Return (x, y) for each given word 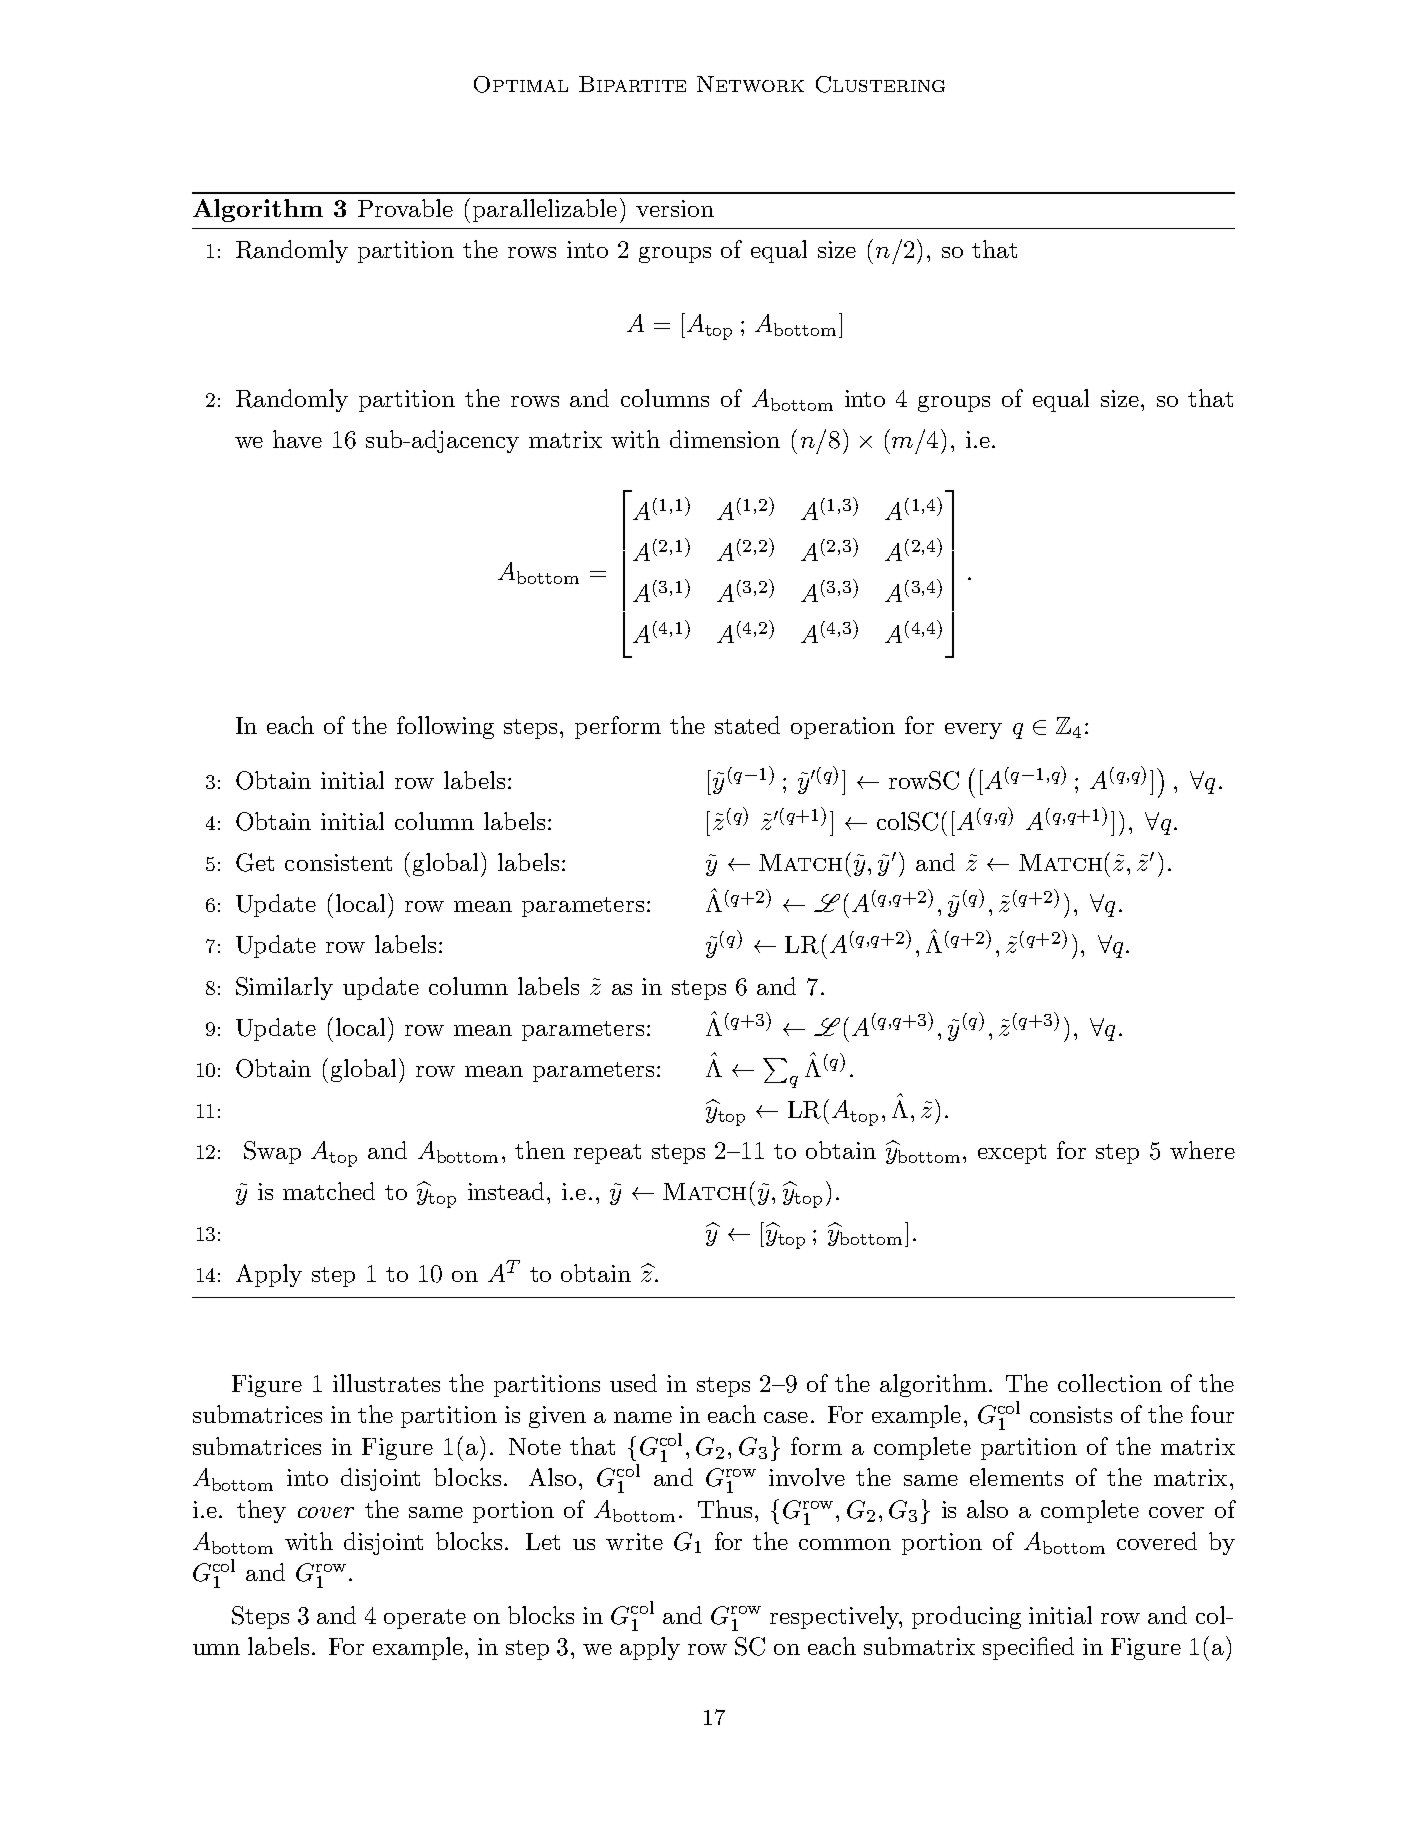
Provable (405, 208)
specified (1028, 1648)
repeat (607, 1154)
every (973, 731)
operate (425, 1619)
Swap (272, 1152)
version (675, 208)
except (1012, 1154)
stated (747, 725)
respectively (835, 1617)
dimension (725, 439)
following (445, 727)
